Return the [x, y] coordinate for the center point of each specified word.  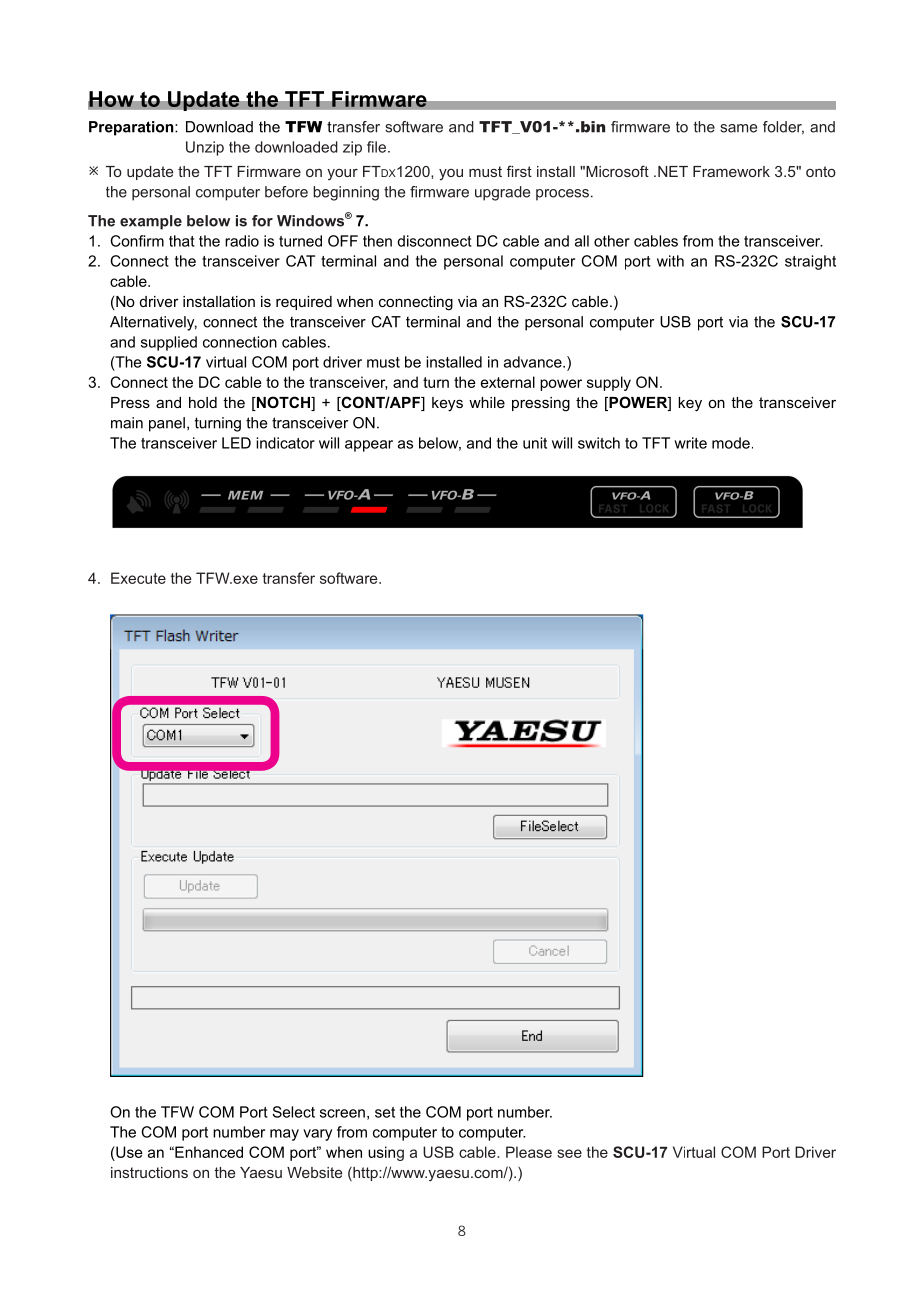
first [519, 171]
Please [529, 1152]
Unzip [205, 148]
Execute [138, 578]
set [385, 1112]
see [569, 1153]
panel [167, 424]
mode [731, 443]
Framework [731, 171]
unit [535, 443]
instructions [149, 1172]
